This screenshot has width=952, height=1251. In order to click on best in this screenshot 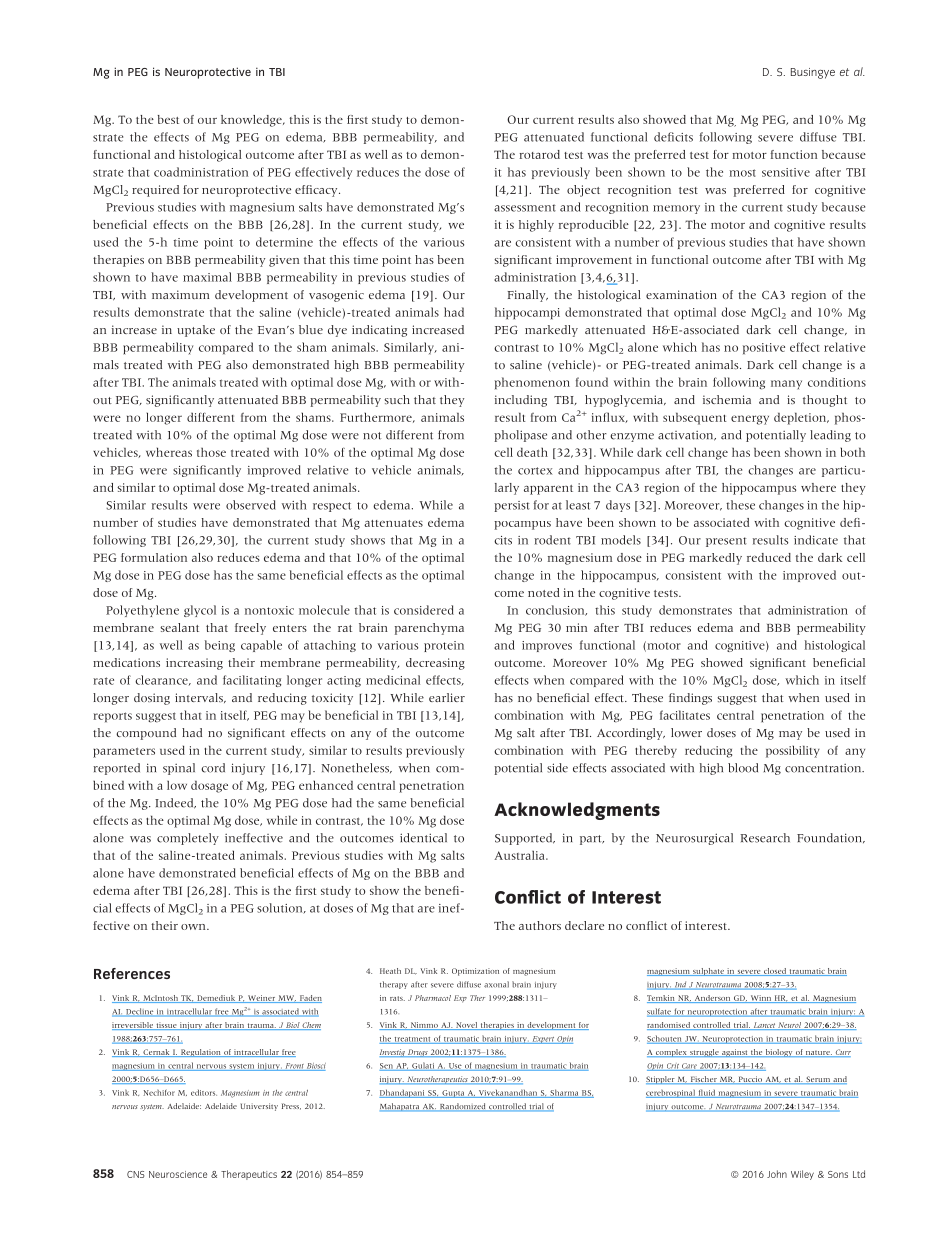, I will do `click(168, 119)`.
